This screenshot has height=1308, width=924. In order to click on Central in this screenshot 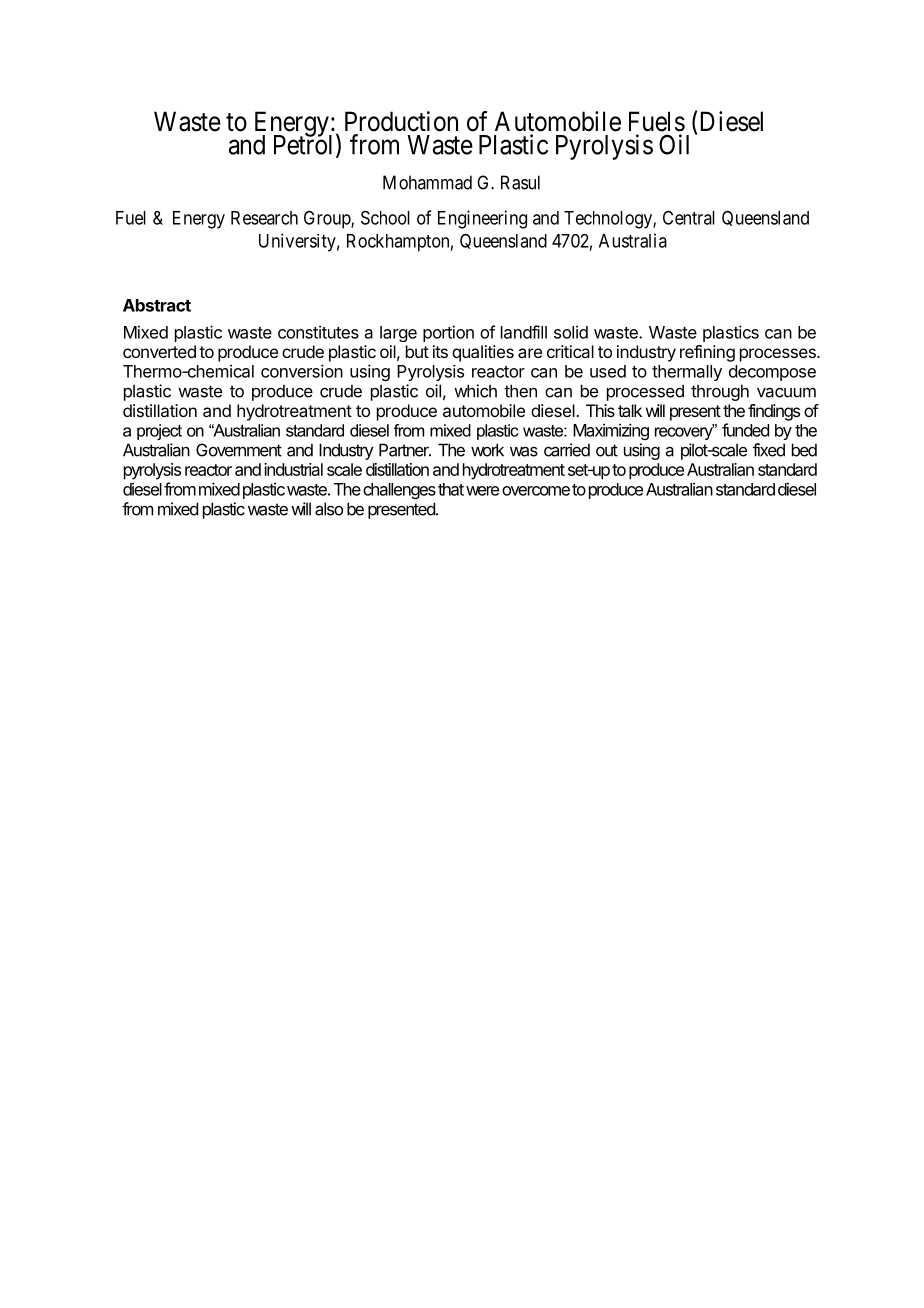, I will do `click(689, 217)`.
